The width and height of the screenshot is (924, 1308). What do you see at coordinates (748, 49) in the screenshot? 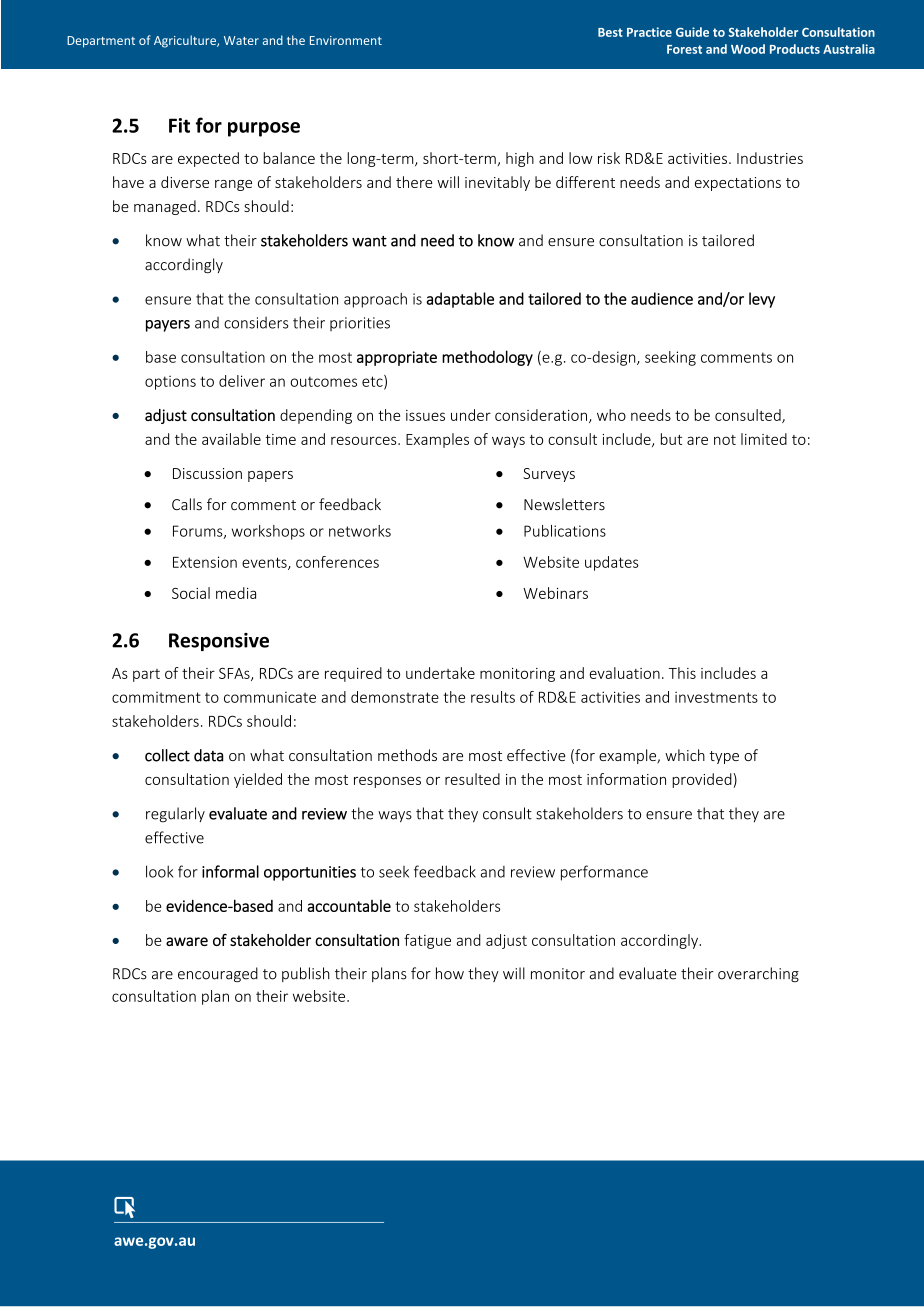
I see `Wood` at bounding box center [748, 49].
